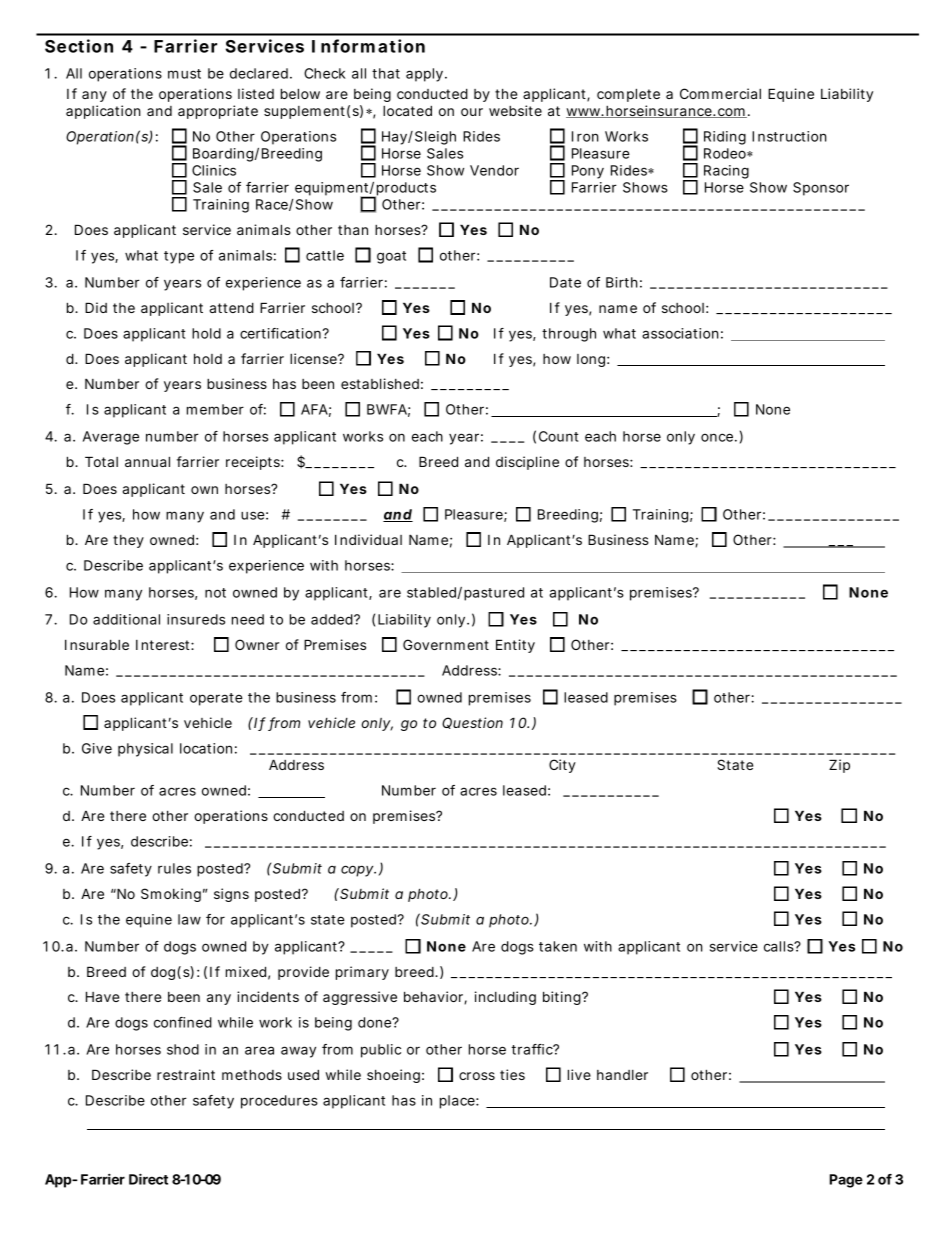 This image has width=952, height=1233. Describe the element at coordinates (196, 619) in the image. I see `insureds` at that location.
